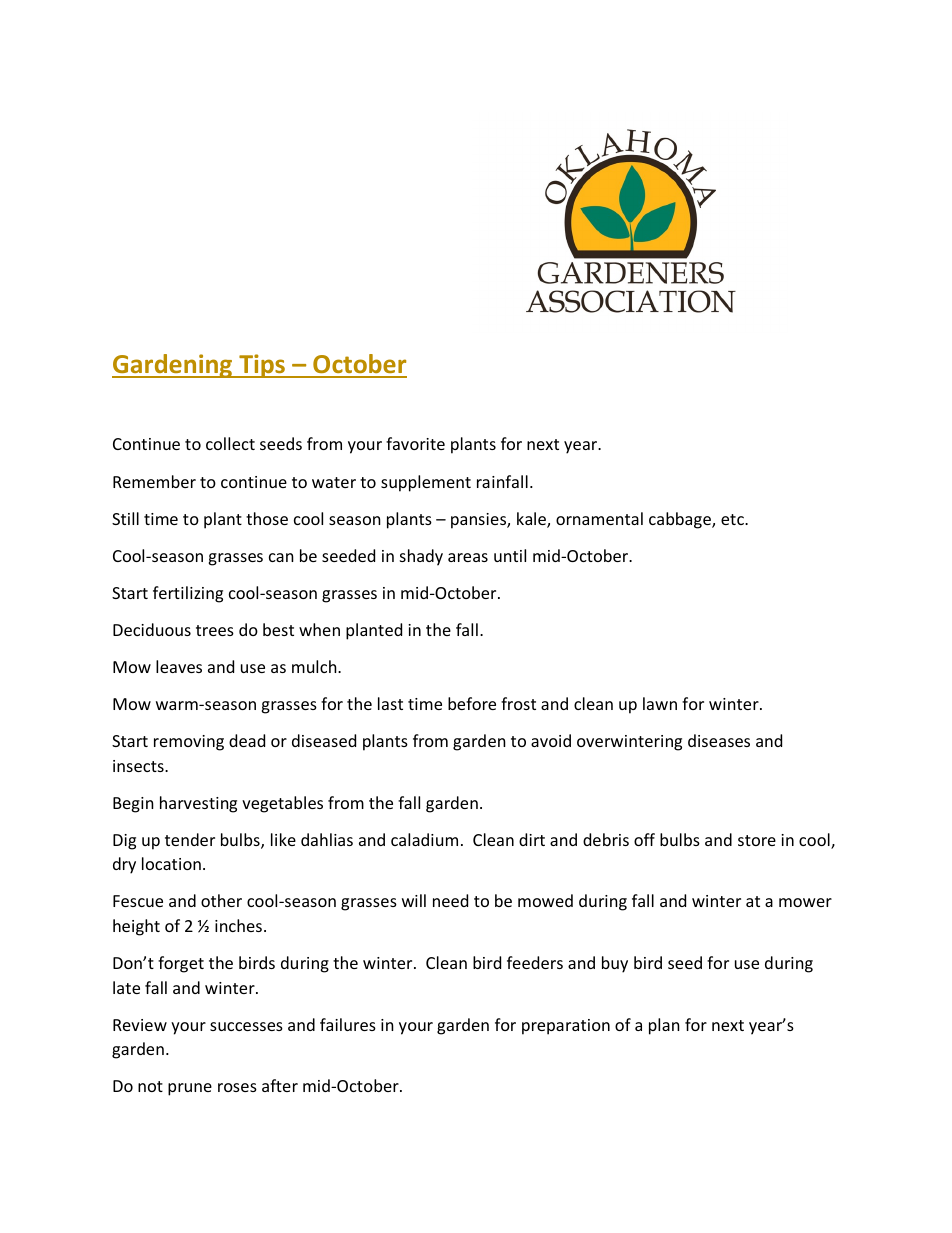 The height and width of the screenshot is (1233, 952). I want to click on trees, so click(215, 630).
